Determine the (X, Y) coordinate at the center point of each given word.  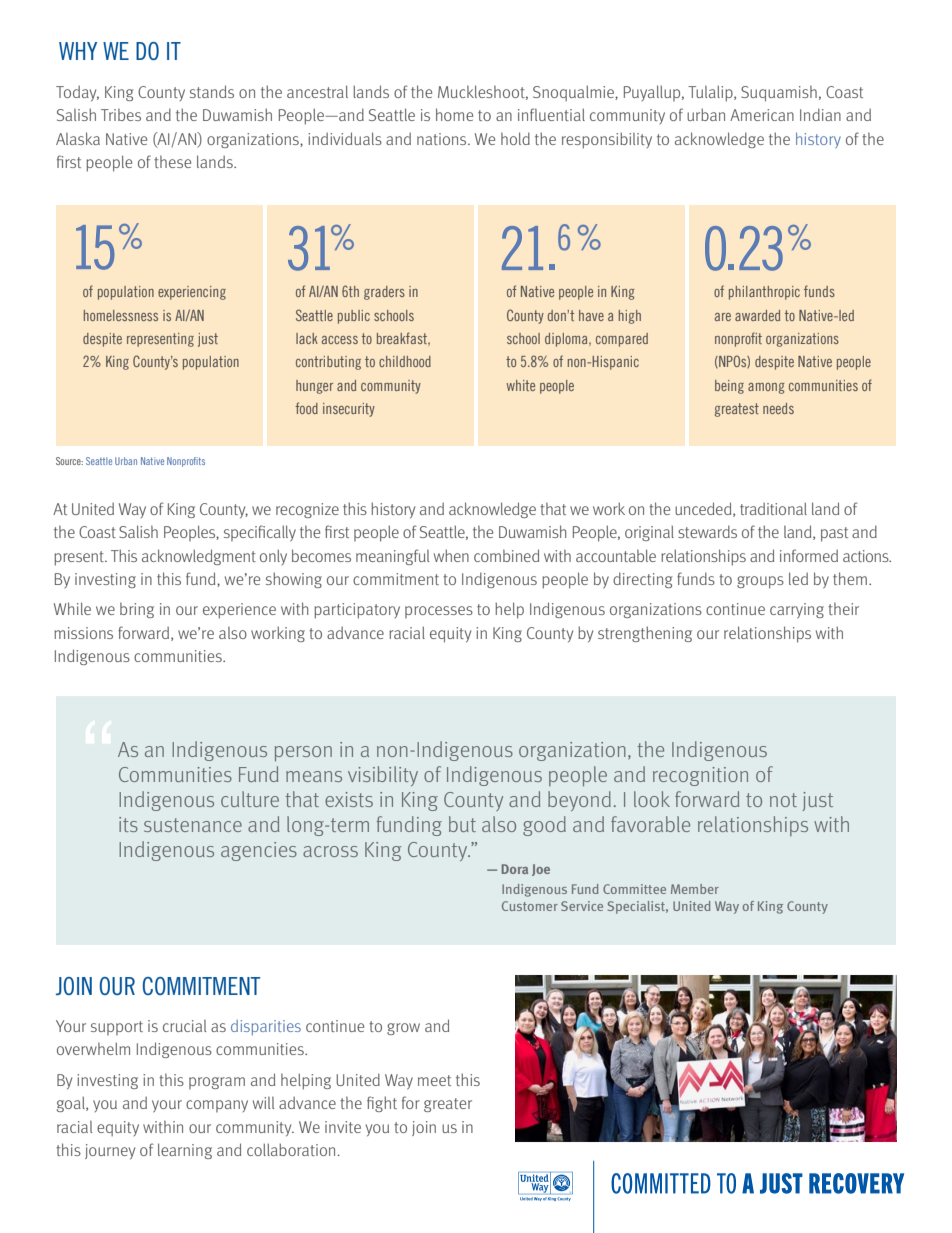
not (783, 800)
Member (695, 889)
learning (185, 1151)
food (306, 408)
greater (448, 1105)
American (762, 115)
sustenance (193, 825)
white (520, 385)
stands (212, 91)
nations (443, 139)
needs (778, 408)
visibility (383, 776)
